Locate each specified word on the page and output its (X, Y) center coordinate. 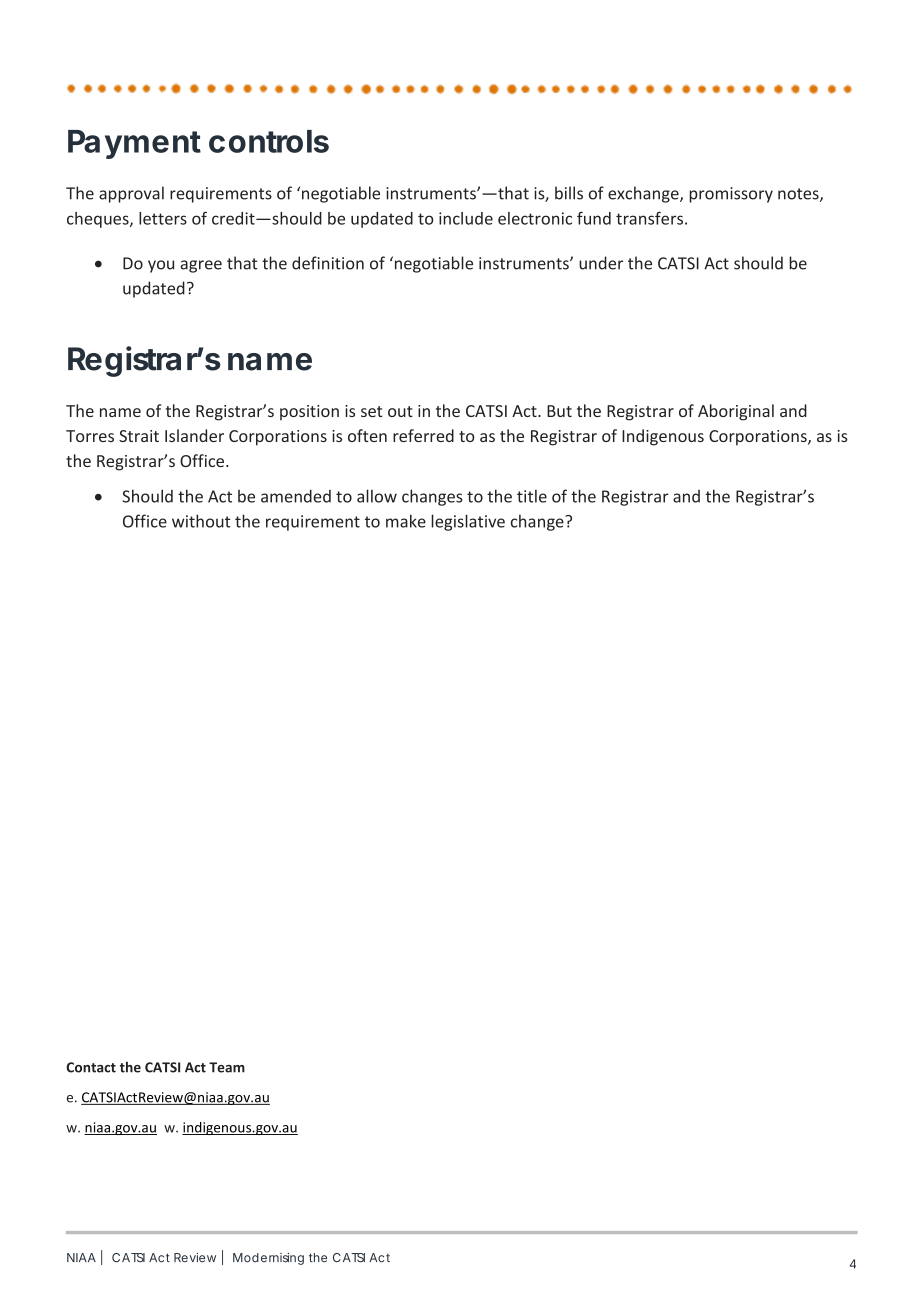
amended (296, 496)
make (406, 521)
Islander (194, 435)
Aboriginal (736, 412)
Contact (91, 1067)
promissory (731, 195)
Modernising (268, 1259)
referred (423, 435)
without (201, 521)
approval (131, 194)
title (532, 496)
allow (377, 496)
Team (227, 1067)
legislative (468, 522)
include (466, 218)
